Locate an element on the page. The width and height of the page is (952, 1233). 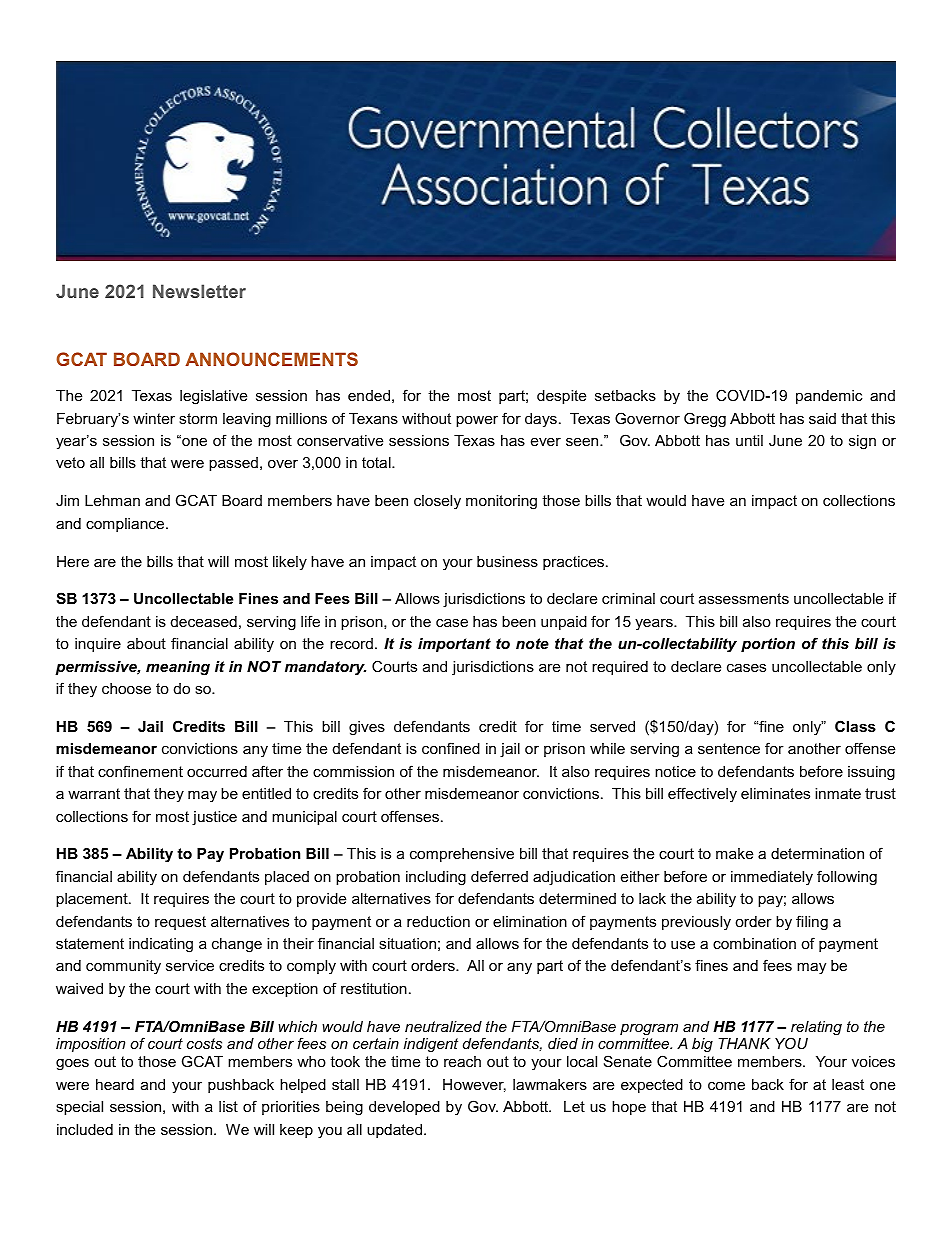
pandemic is located at coordinates (829, 397).
